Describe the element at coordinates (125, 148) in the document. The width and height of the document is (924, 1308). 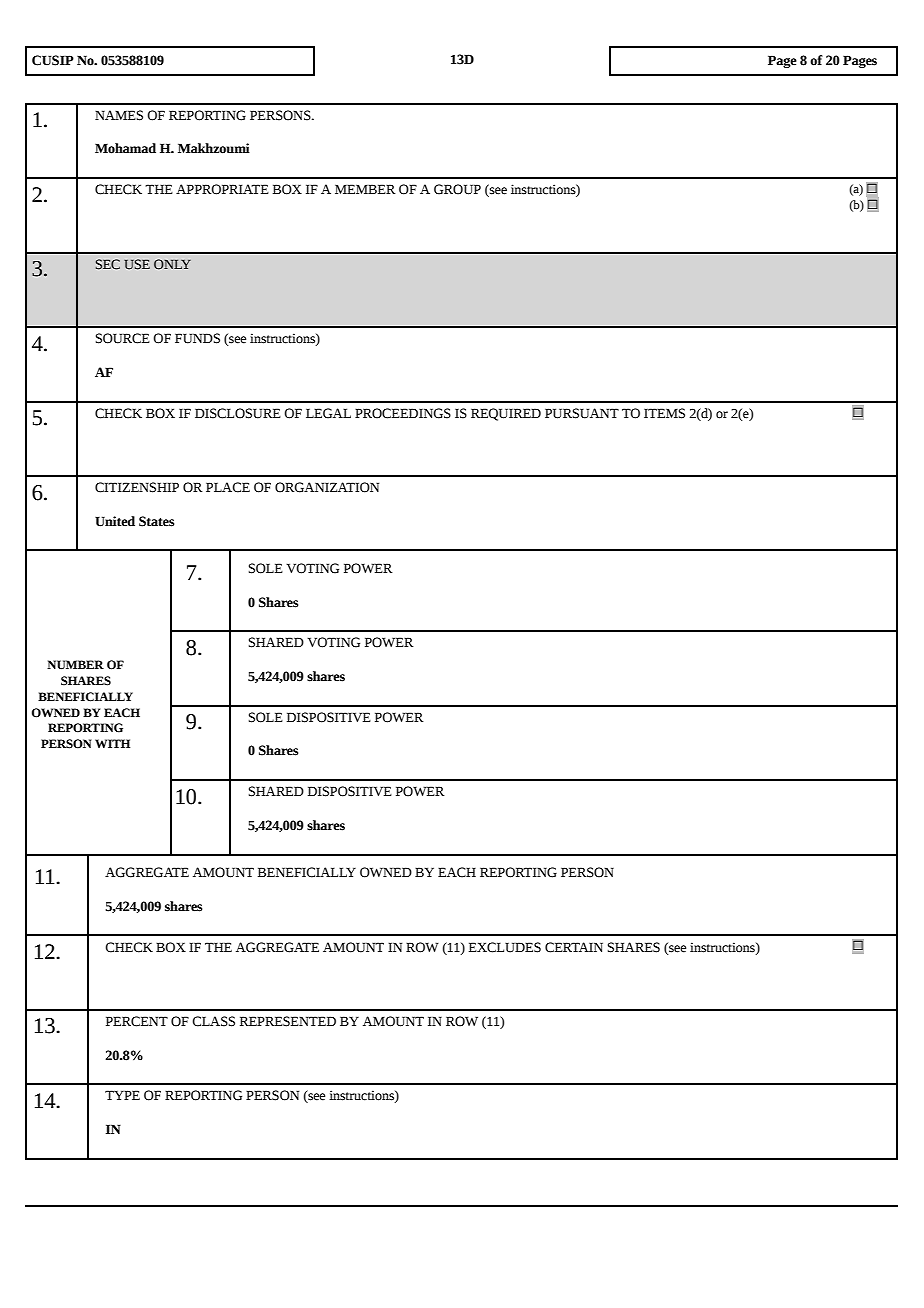
I see `Mohamad` at that location.
